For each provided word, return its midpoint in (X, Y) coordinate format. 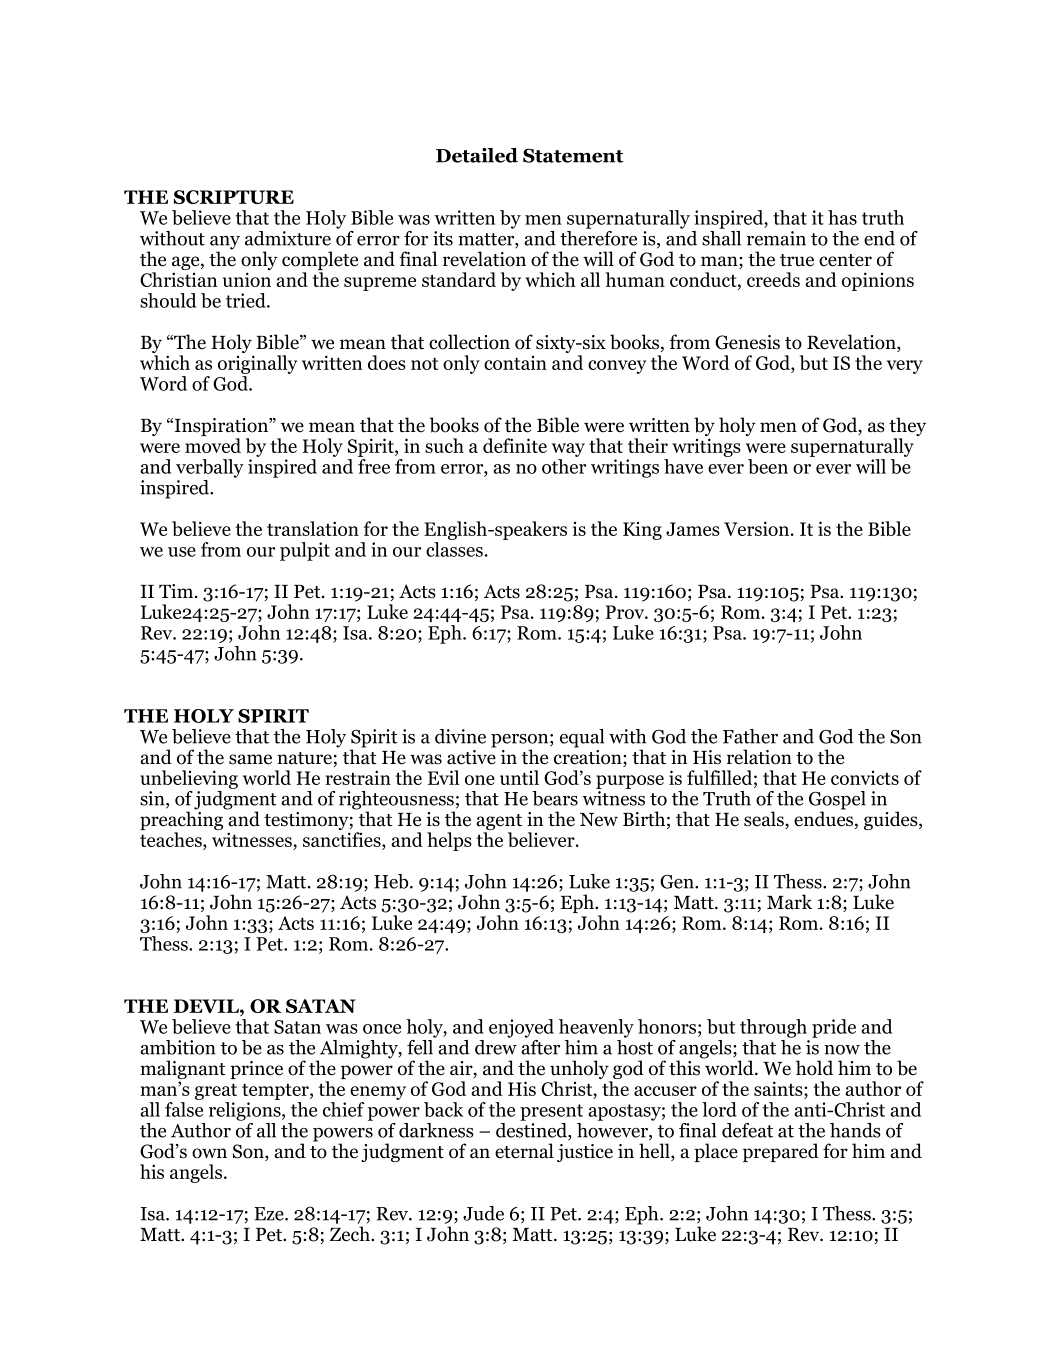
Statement (573, 155)
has (842, 217)
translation (313, 528)
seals (765, 820)
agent (499, 823)
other (564, 466)
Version (758, 528)
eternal (524, 1151)
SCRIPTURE (234, 197)
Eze (270, 1214)
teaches (172, 841)
